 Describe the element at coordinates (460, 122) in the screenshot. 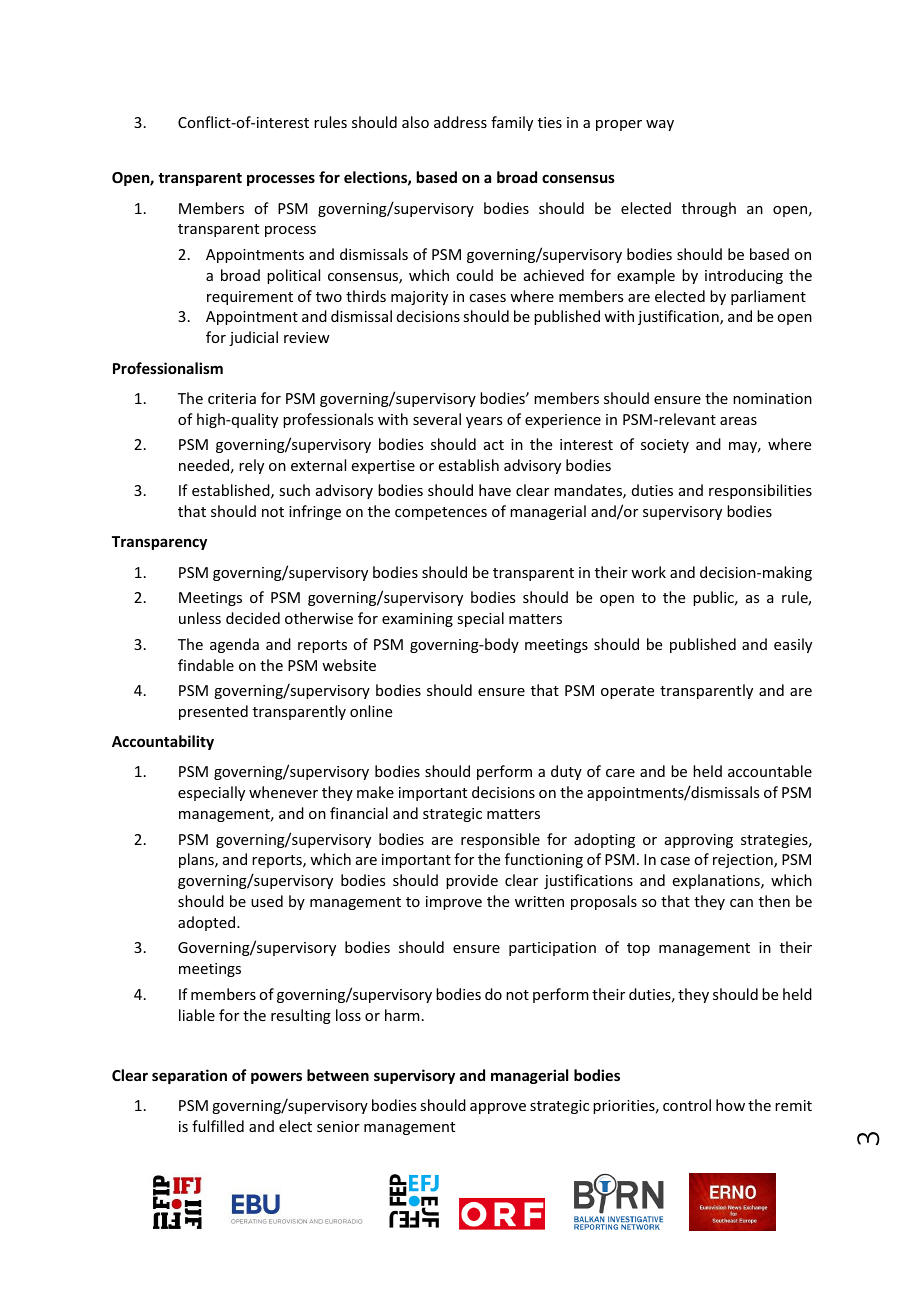

I see `address` at that location.
